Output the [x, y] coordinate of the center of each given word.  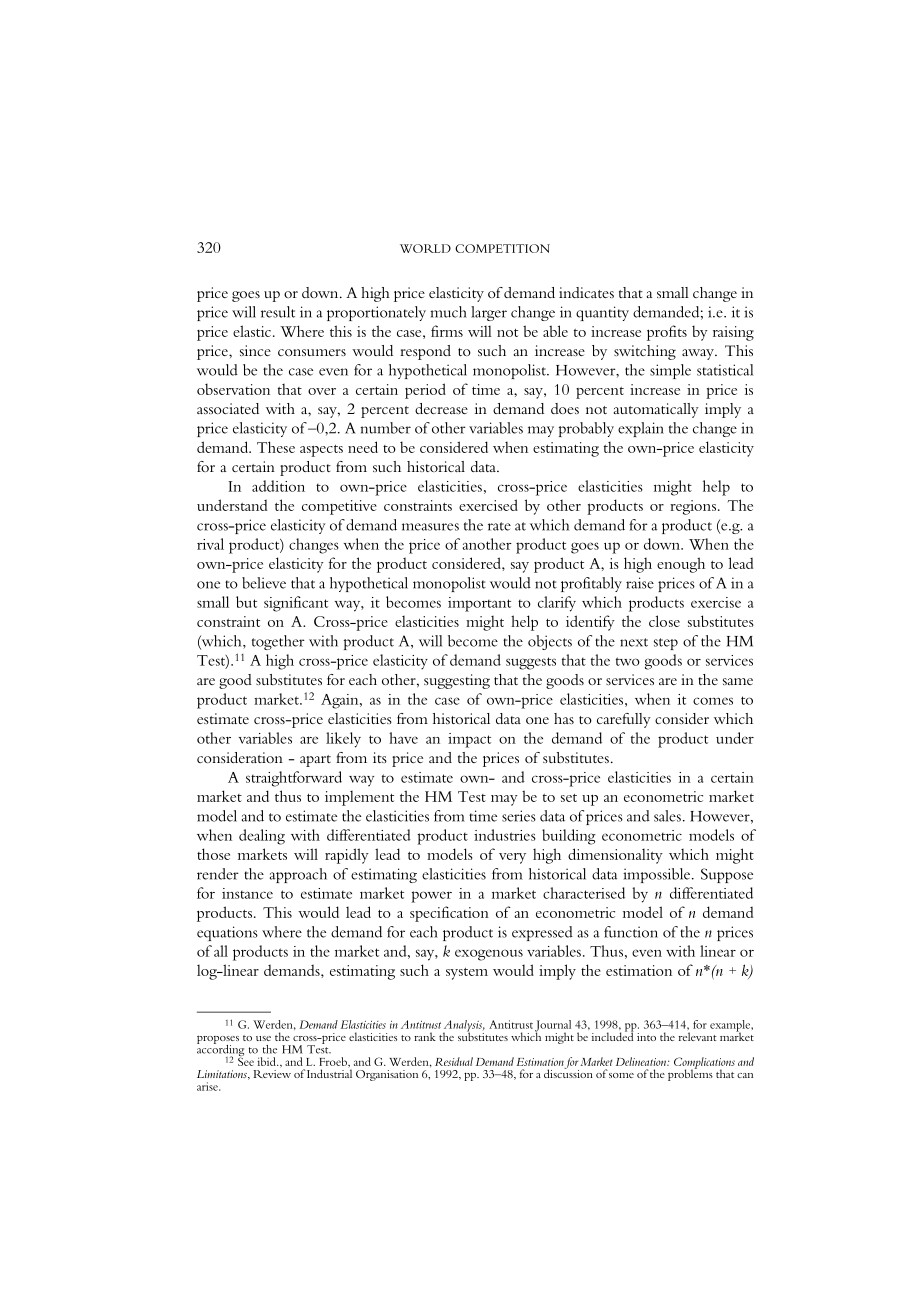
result [278, 312]
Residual [454, 1061]
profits [667, 333]
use [263, 1038]
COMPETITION [502, 248]
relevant [698, 1036]
